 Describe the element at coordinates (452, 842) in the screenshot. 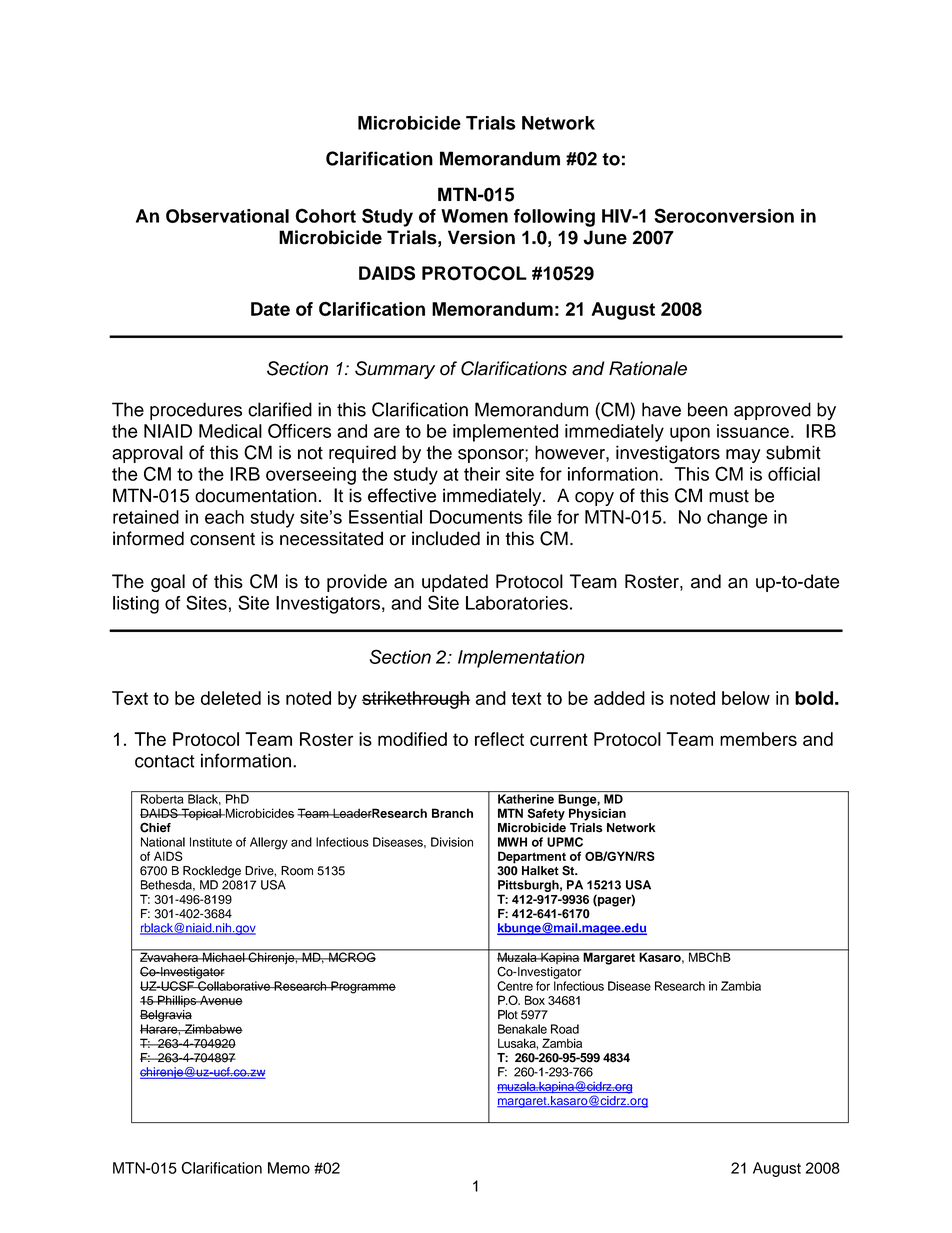

I see `Division` at that location.
